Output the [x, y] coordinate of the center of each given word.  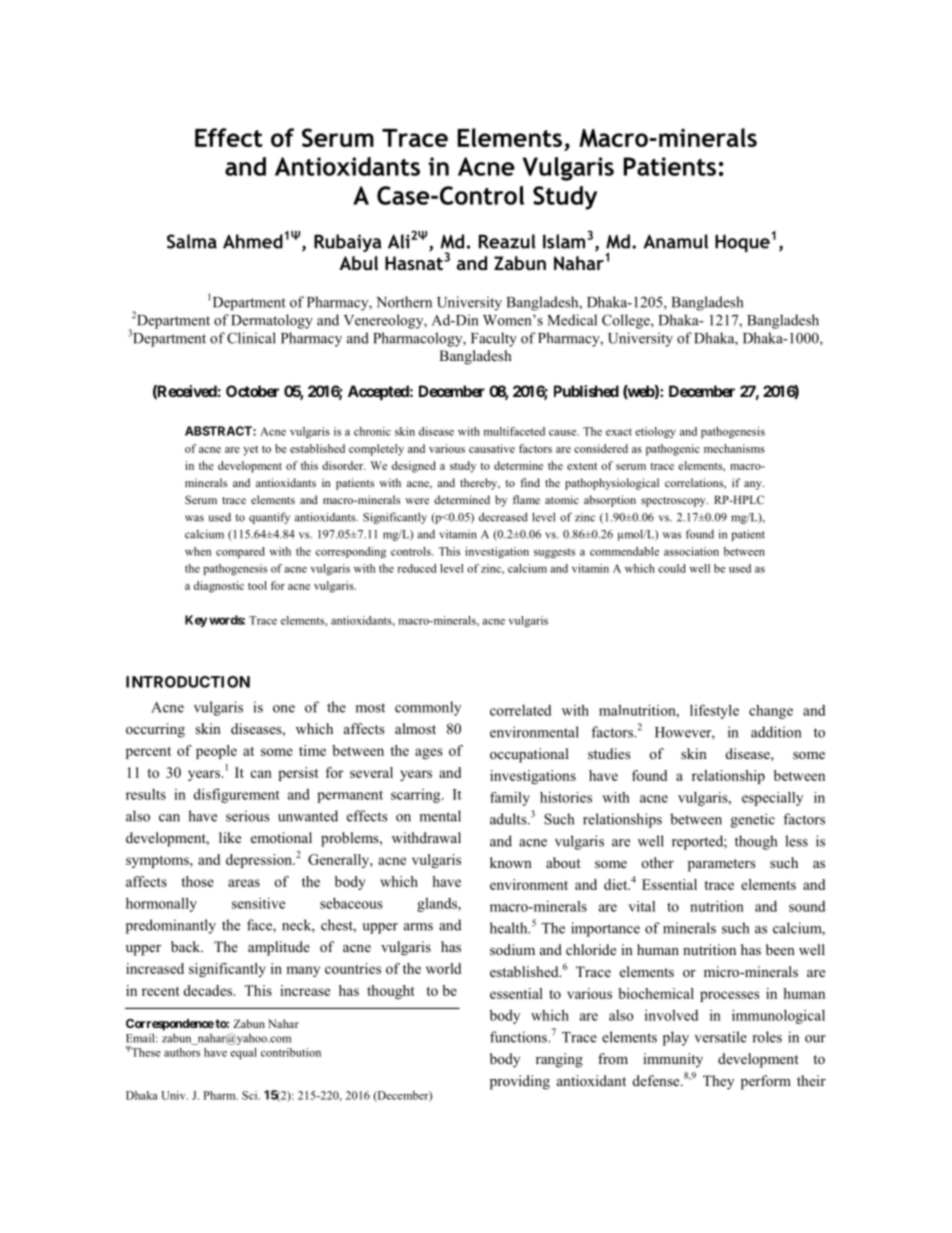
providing [520, 1082]
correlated [520, 710]
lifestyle [714, 711]
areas [244, 883]
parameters [721, 865]
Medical [572, 320]
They [718, 1082]
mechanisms [734, 448]
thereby [480, 484]
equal [243, 1053]
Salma [192, 241]
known [511, 862]
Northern [404, 302]
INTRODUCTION [188, 682]
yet [250, 450]
